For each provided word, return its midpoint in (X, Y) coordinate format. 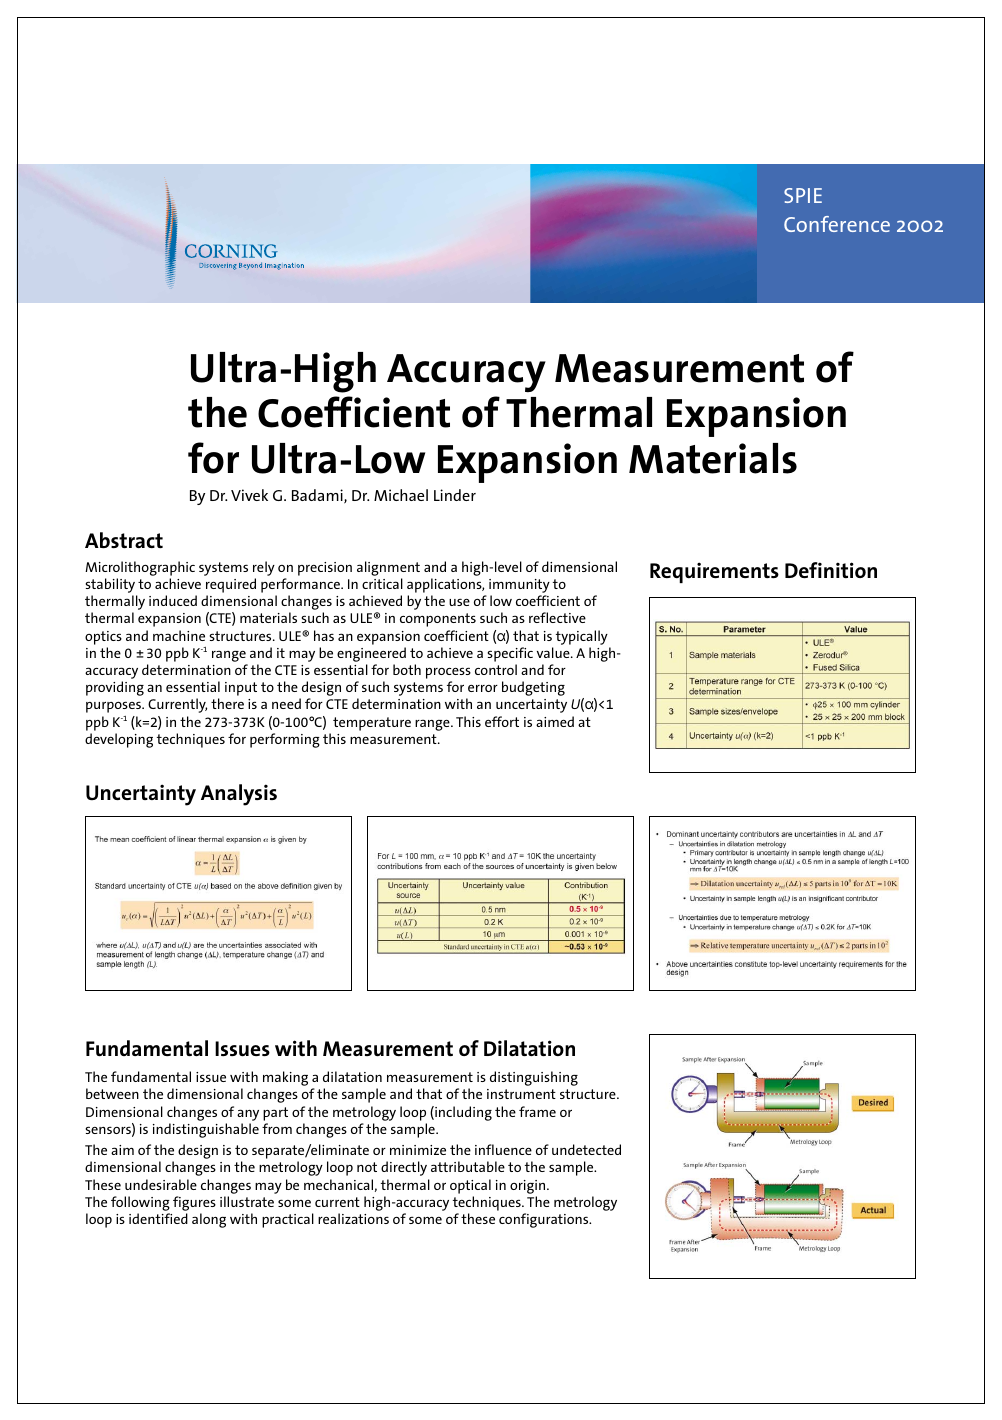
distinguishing (534, 1078)
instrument (521, 1094)
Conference (837, 224)
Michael (401, 495)
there (227, 703)
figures (194, 1203)
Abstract (124, 540)
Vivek (249, 495)
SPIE (803, 195)
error (483, 688)
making (285, 1078)
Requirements (714, 572)
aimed (555, 721)
